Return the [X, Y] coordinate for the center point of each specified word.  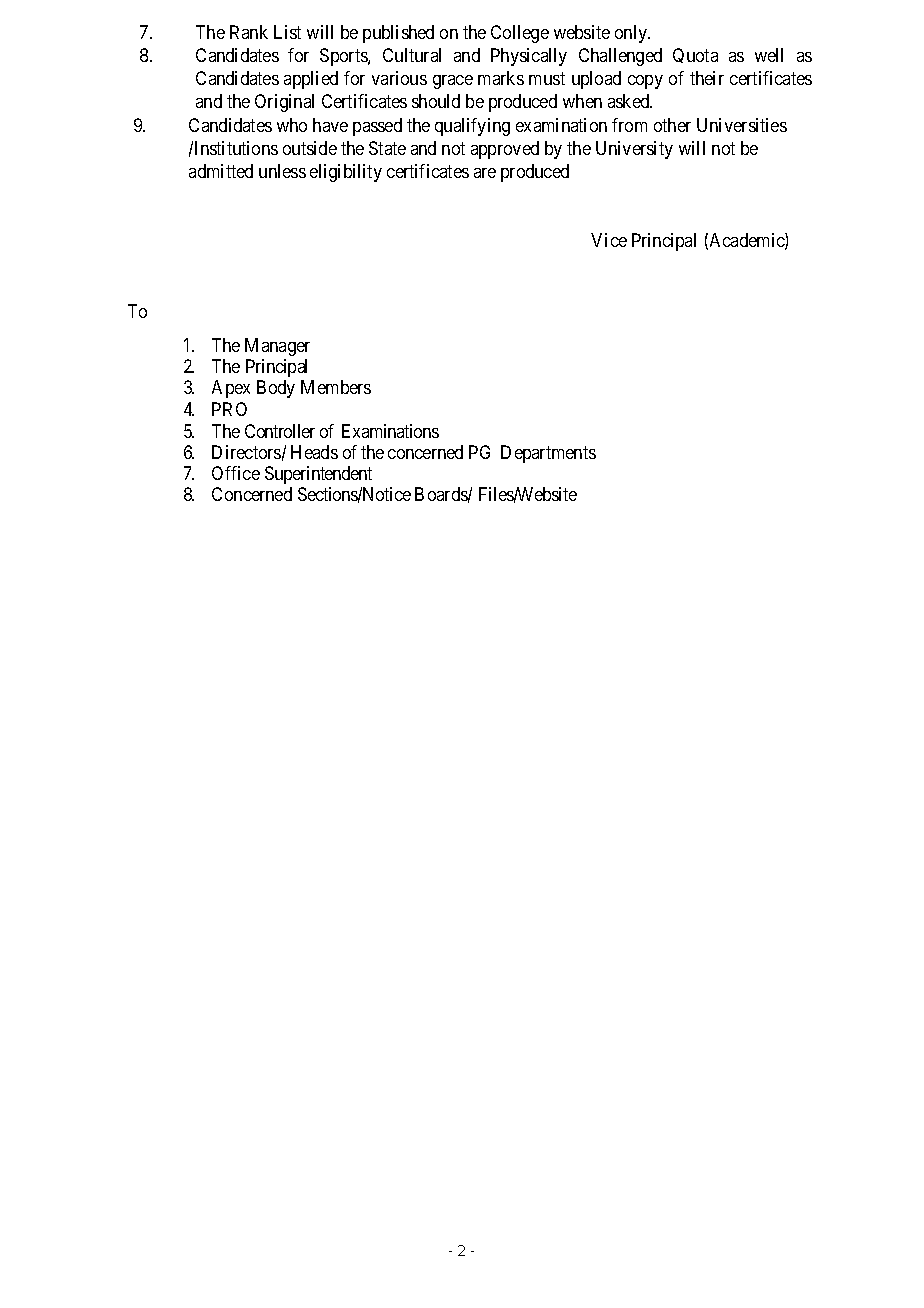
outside [310, 148]
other [672, 125]
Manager [277, 347]
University [634, 150]
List [287, 32]
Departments [548, 454]
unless [282, 171]
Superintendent [318, 475]
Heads [314, 452]
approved [505, 150]
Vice [609, 240]
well [769, 55]
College [520, 34]
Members [336, 387]
